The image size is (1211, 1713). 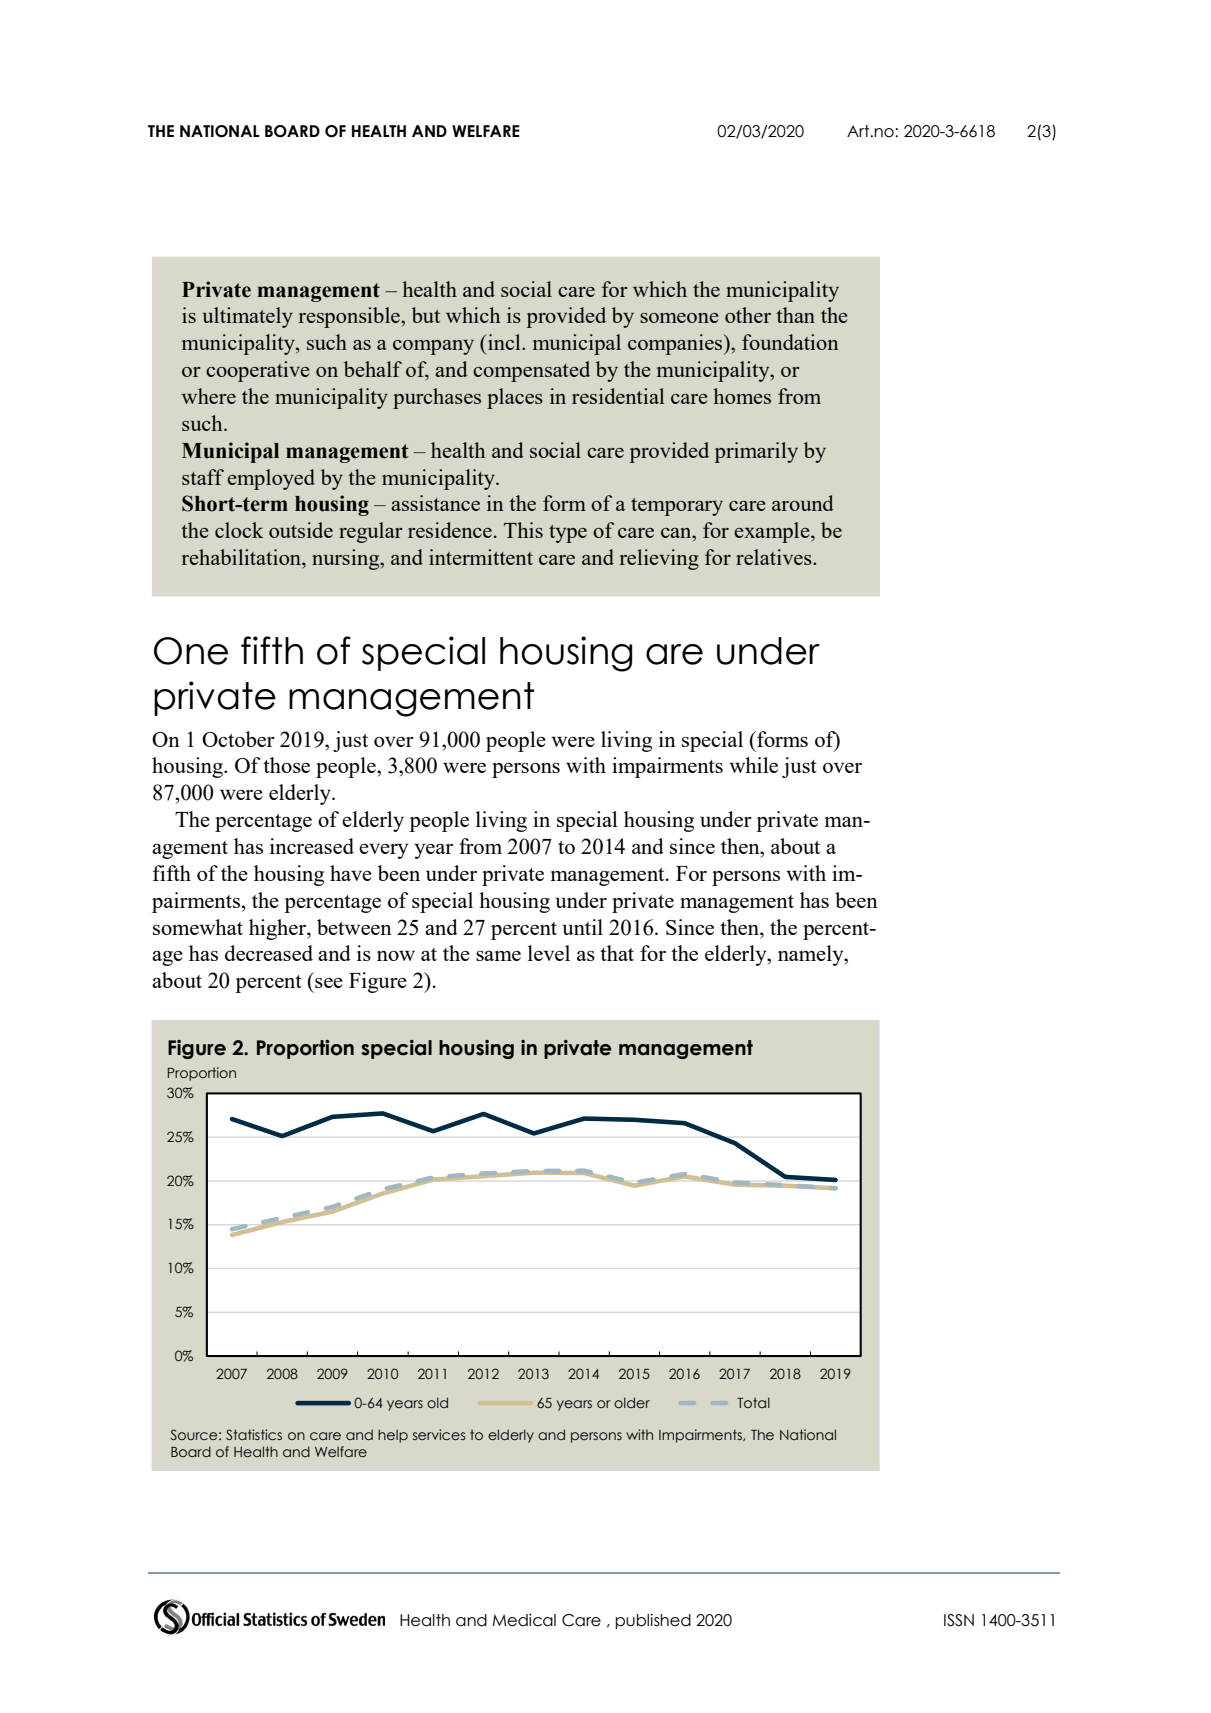 I want to click on Medical, so click(x=524, y=1620).
